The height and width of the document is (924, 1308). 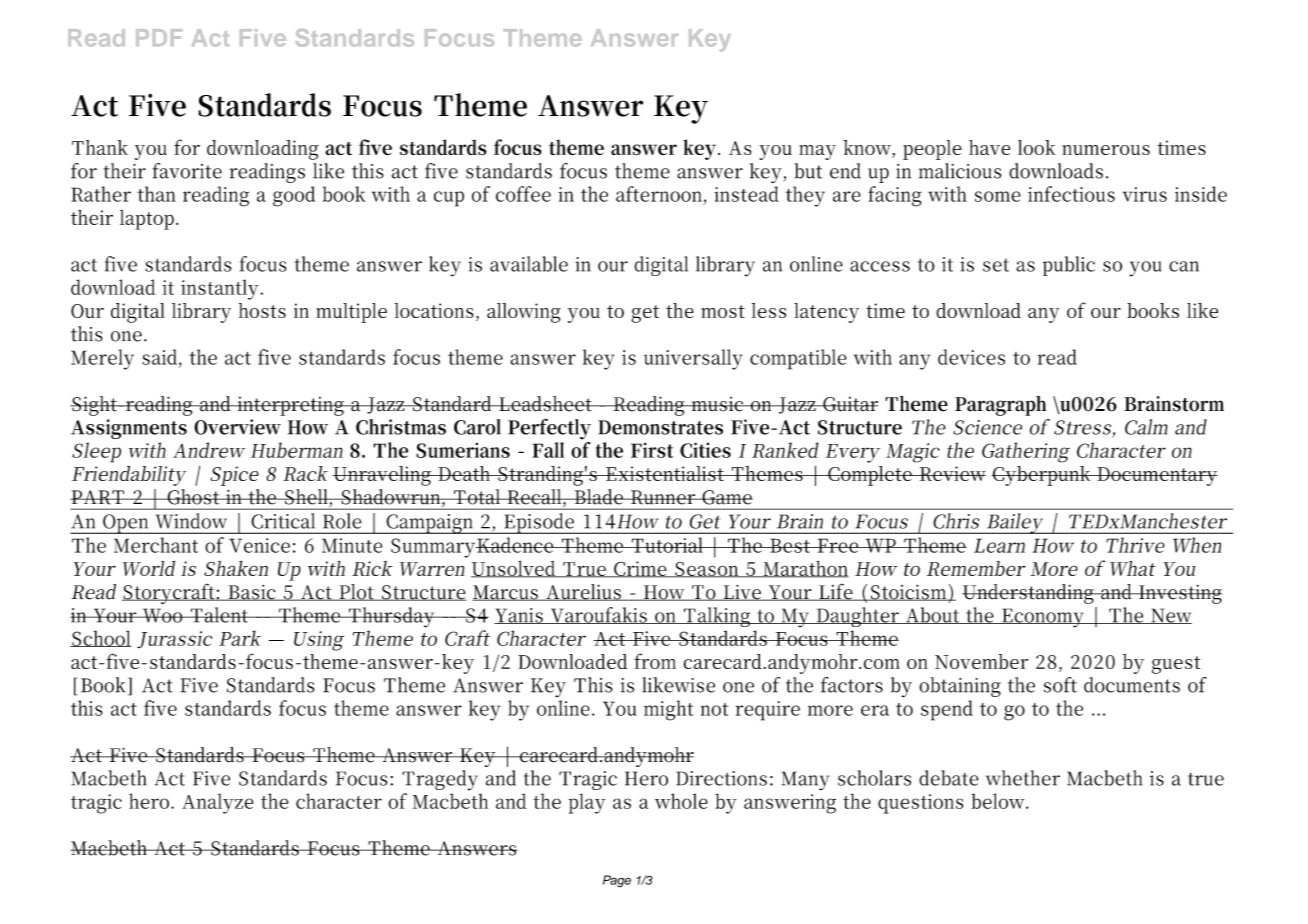 What do you see at coordinates (218, 803) in the document?
I see `Analyze` at bounding box center [218, 803].
